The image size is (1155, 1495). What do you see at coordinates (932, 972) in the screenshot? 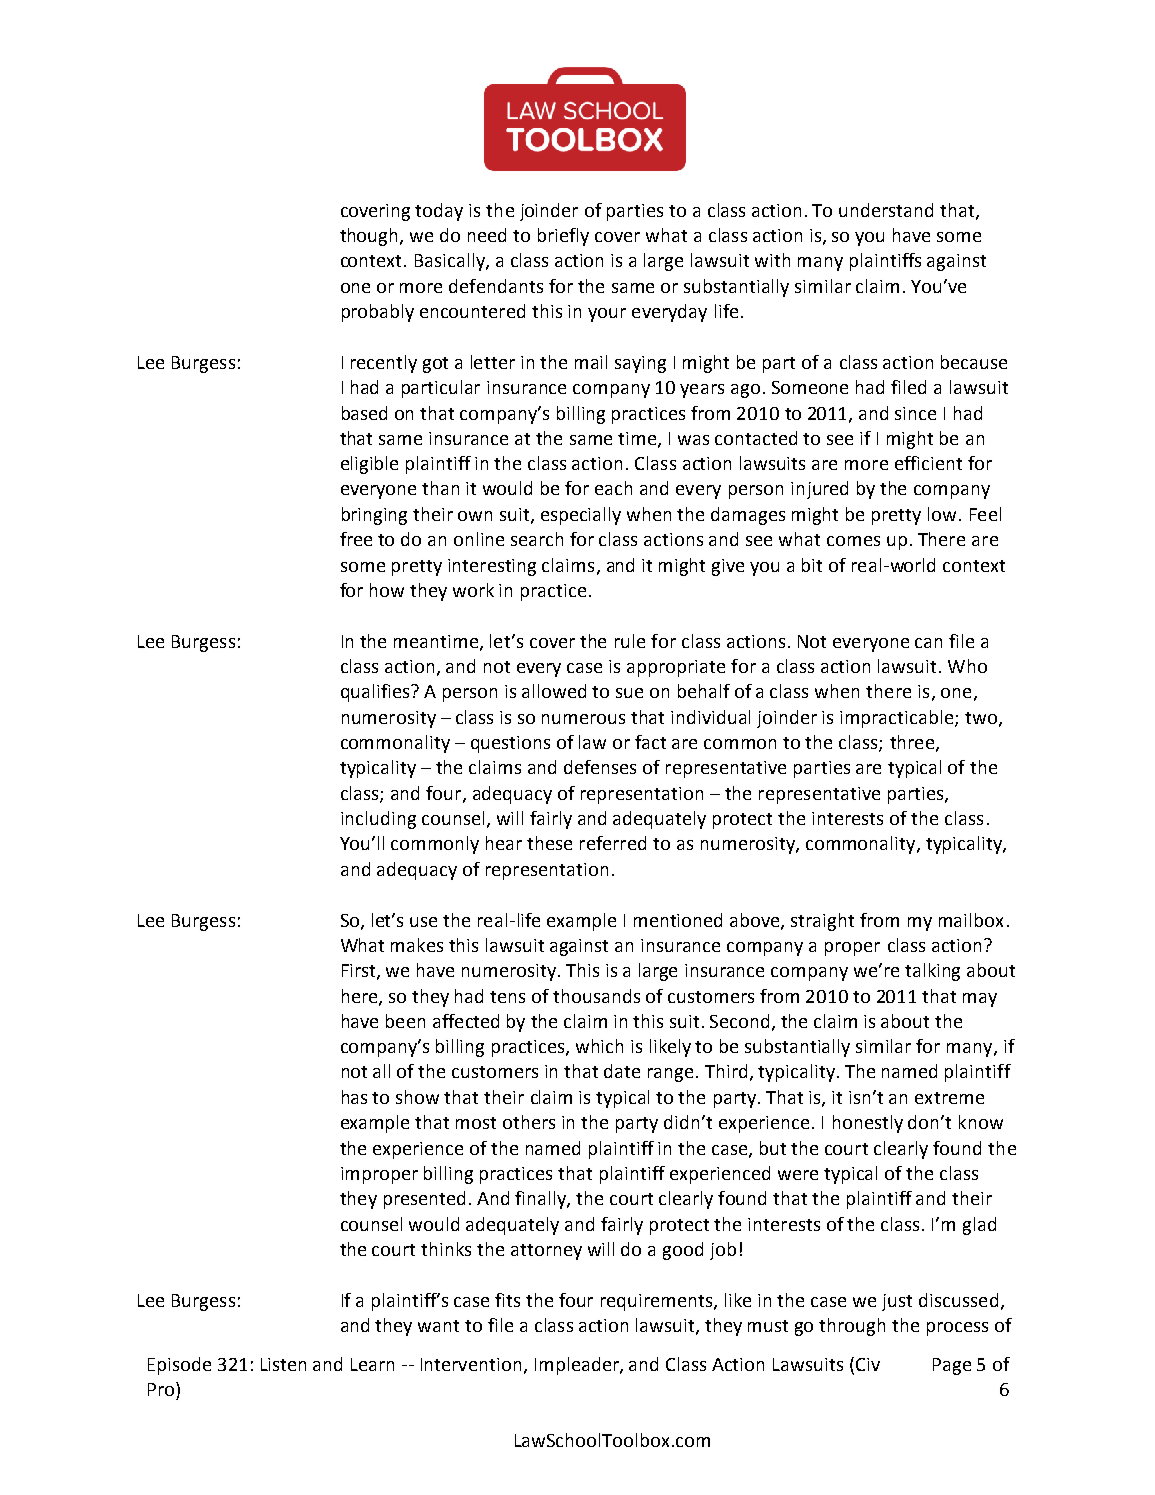
I see `talking` at bounding box center [932, 972].
